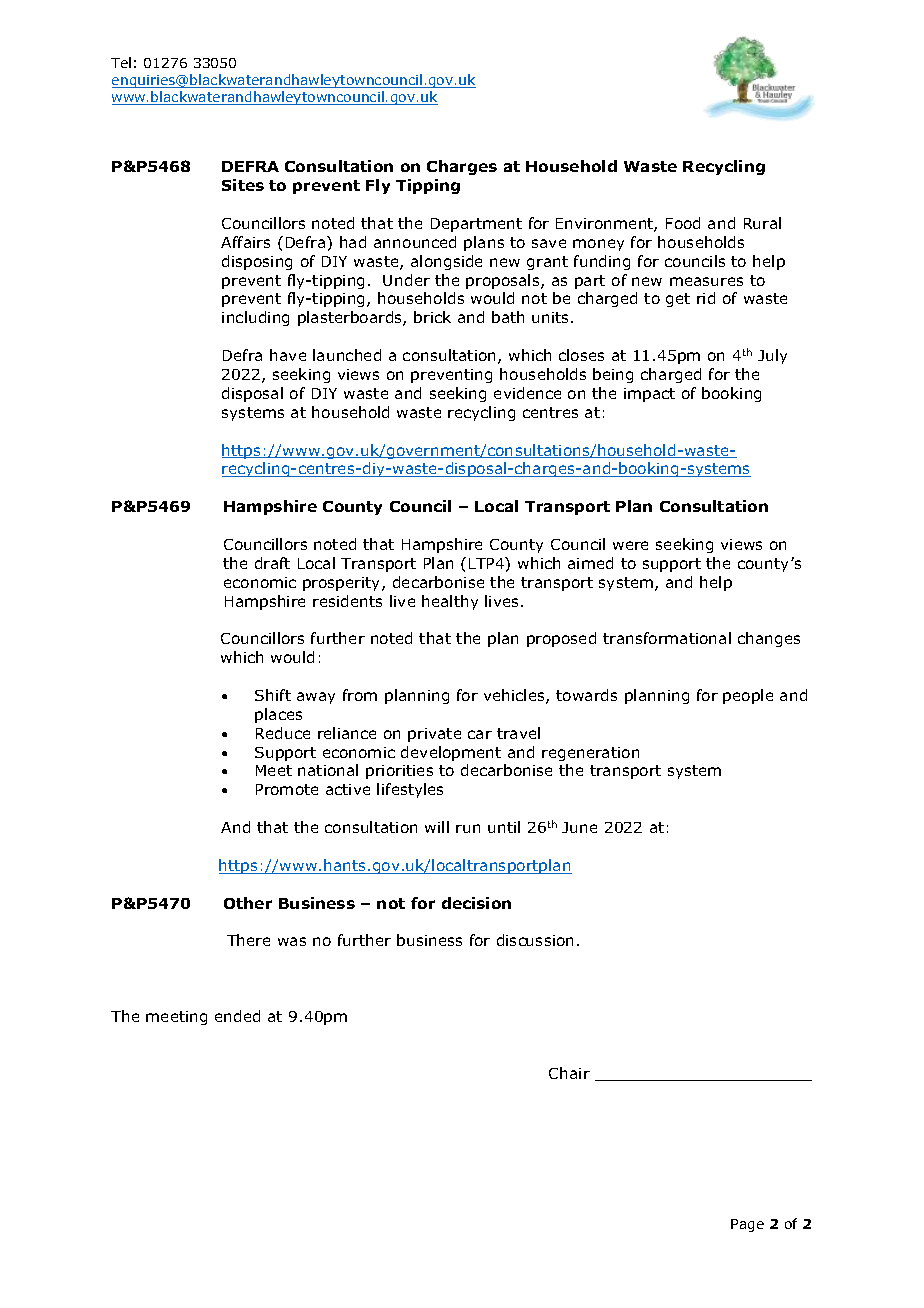  Describe the element at coordinates (683, 223) in the screenshot. I see `Food` at that location.
